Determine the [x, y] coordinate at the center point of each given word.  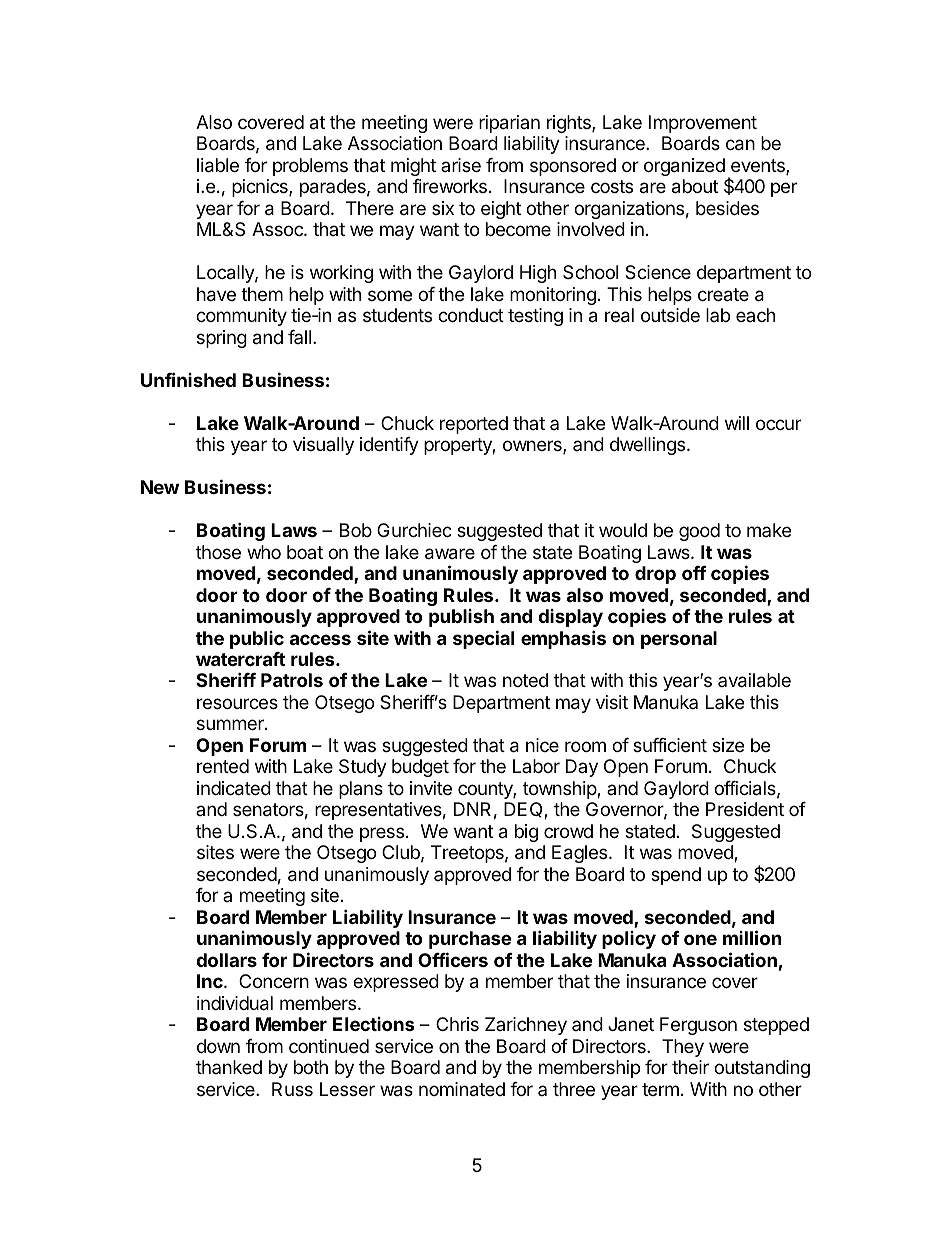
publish [461, 618]
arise [461, 165]
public [257, 640]
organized [684, 167]
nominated [462, 1089]
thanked [229, 1067]
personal [679, 640]
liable [218, 165]
